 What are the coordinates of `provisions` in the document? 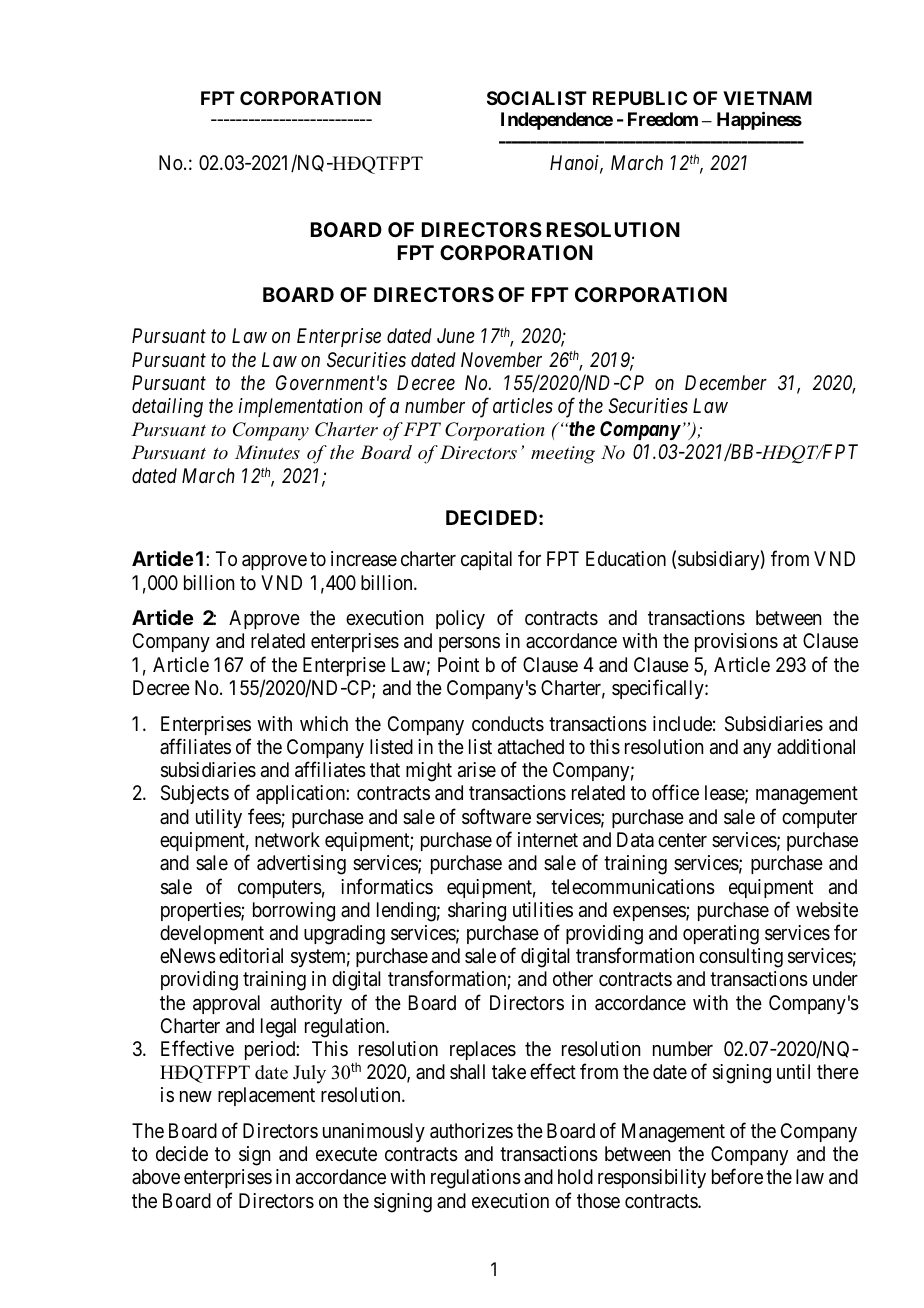 It's located at (736, 642).
